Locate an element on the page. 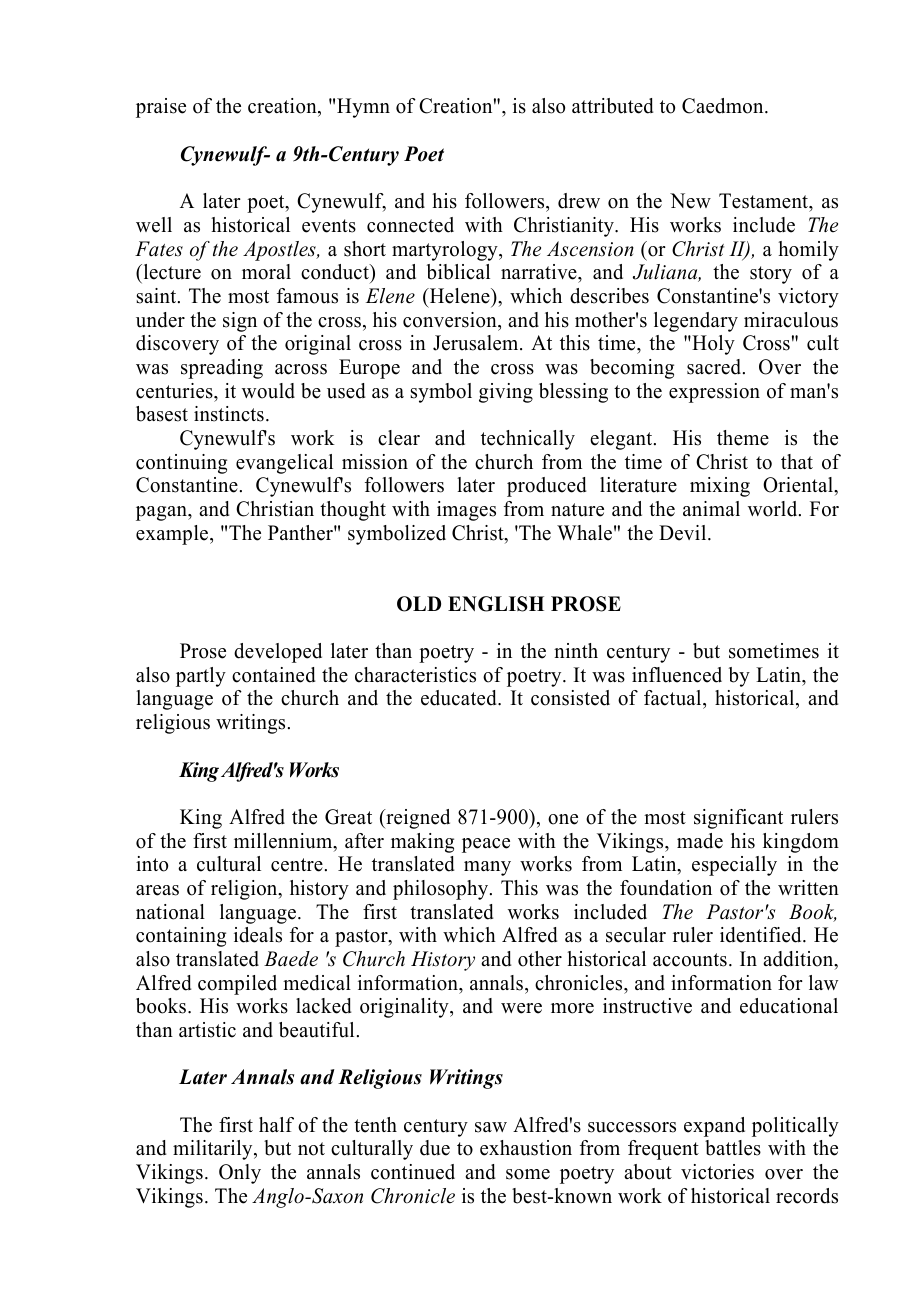 The image size is (924, 1307). peace is located at coordinates (486, 845).
